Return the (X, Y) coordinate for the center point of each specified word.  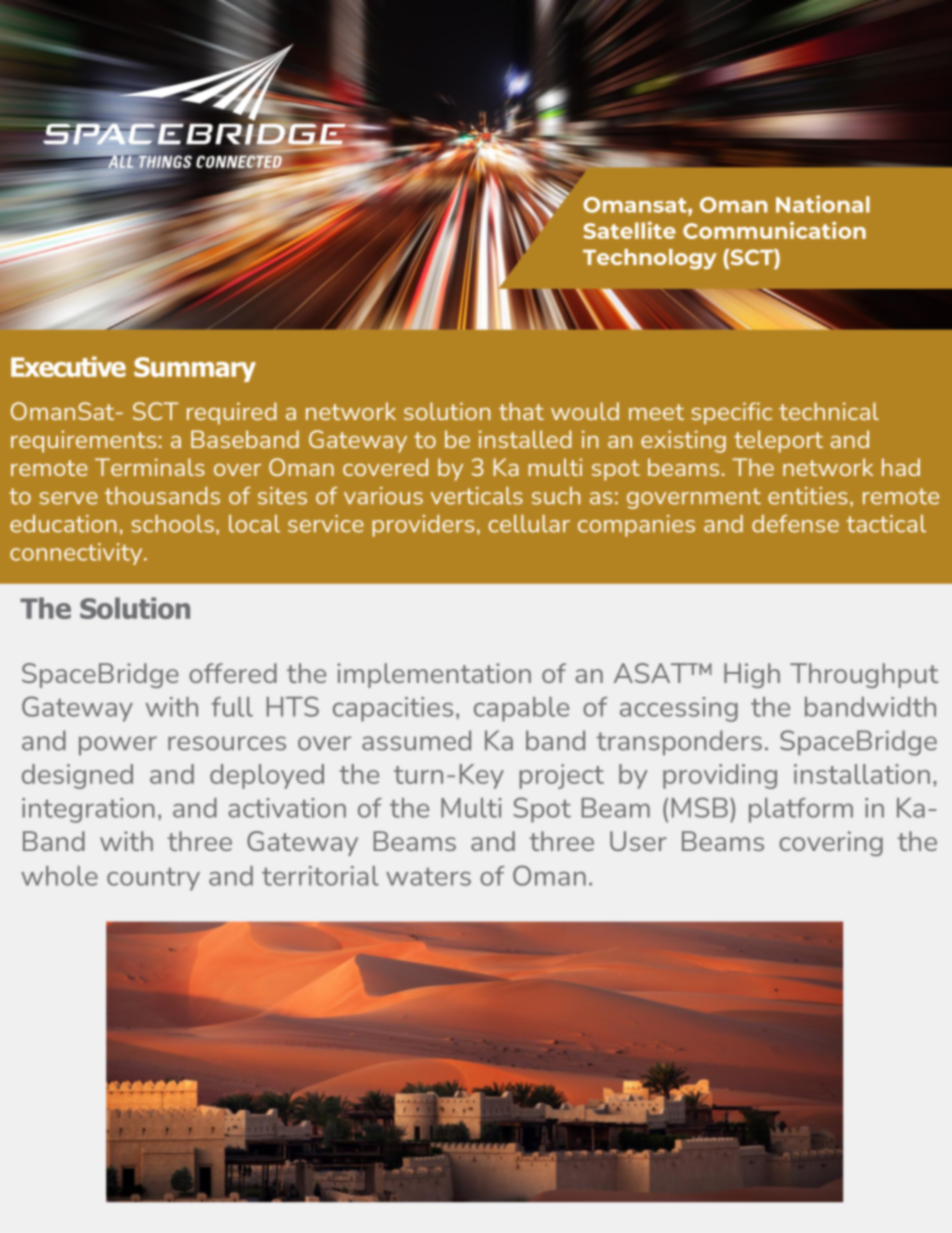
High (752, 675)
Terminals (150, 467)
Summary (195, 369)
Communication (774, 230)
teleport (778, 441)
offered (233, 673)
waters (428, 877)
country (153, 879)
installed (525, 439)
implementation (434, 675)
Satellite (630, 230)
